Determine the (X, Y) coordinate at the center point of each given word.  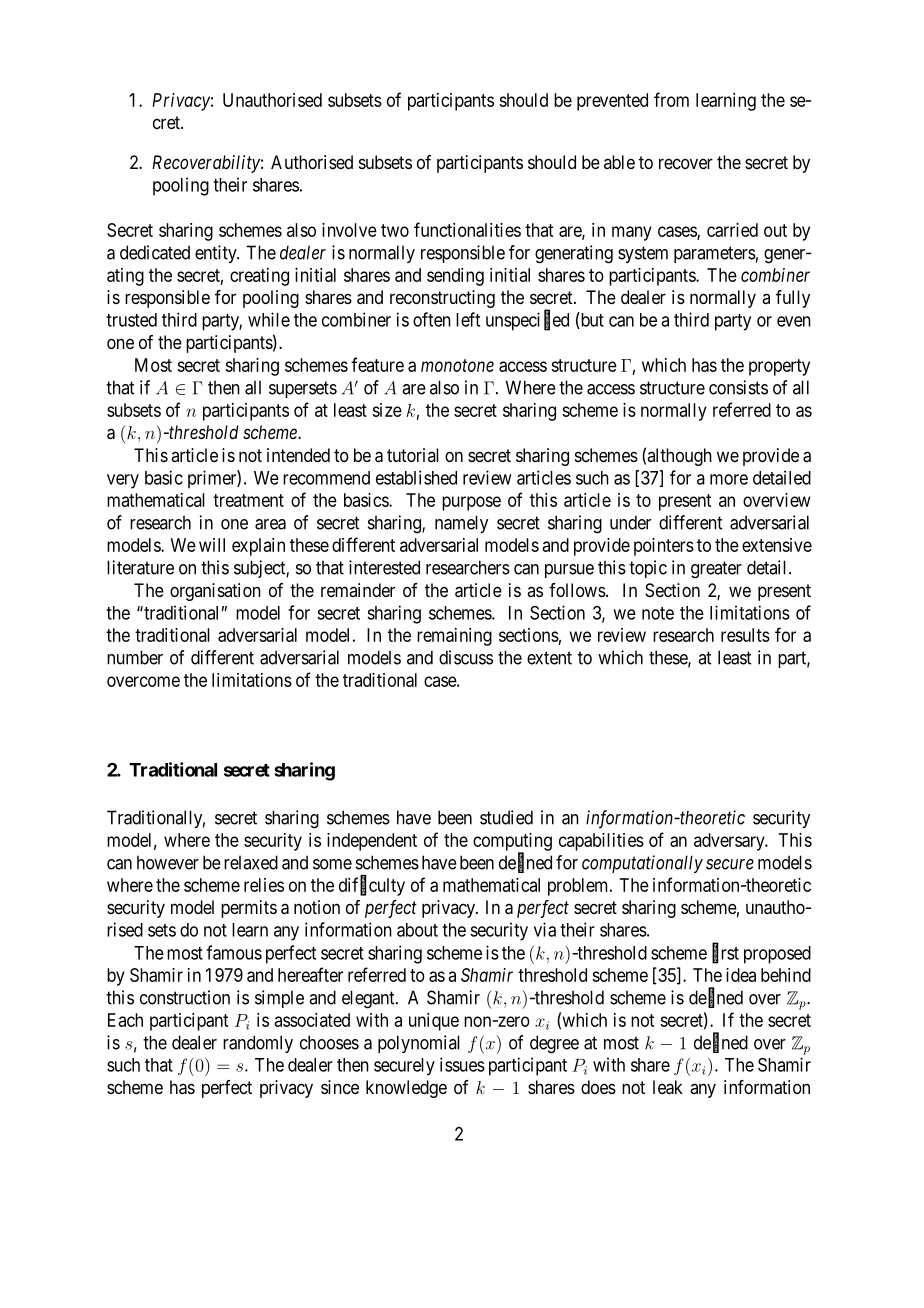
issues (462, 1064)
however (168, 862)
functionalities (467, 229)
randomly (258, 1044)
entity (217, 254)
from (671, 99)
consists (738, 387)
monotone (457, 365)
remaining (454, 637)
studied (506, 817)
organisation (215, 592)
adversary (730, 842)
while (269, 319)
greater (716, 570)
